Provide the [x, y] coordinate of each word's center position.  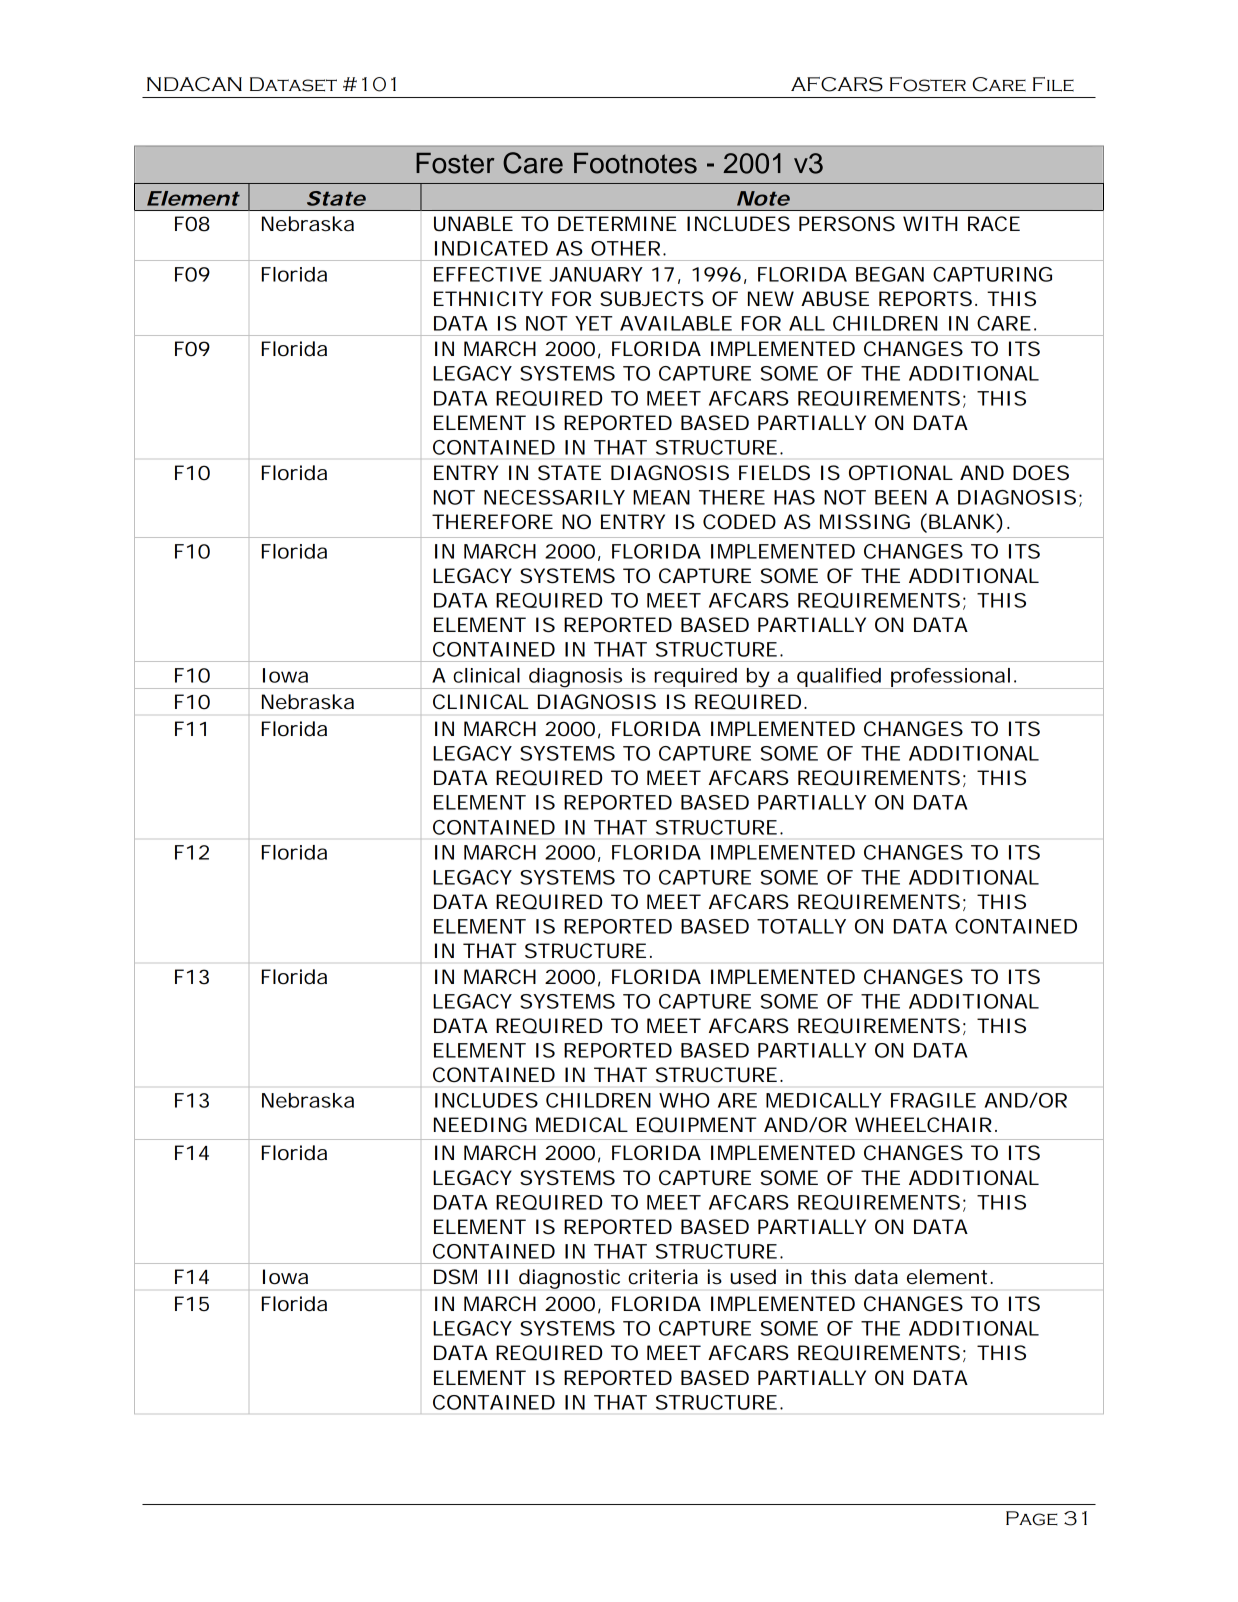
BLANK [962, 521]
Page [1032, 1518]
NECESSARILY [554, 497]
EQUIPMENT [697, 1125]
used [753, 1277]
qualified [838, 678]
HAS [794, 497]
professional [950, 678]
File [1053, 84]
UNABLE [473, 224]
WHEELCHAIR [923, 1124]
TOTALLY [801, 926]
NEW [771, 298]
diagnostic [569, 1279]
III [498, 1276]
